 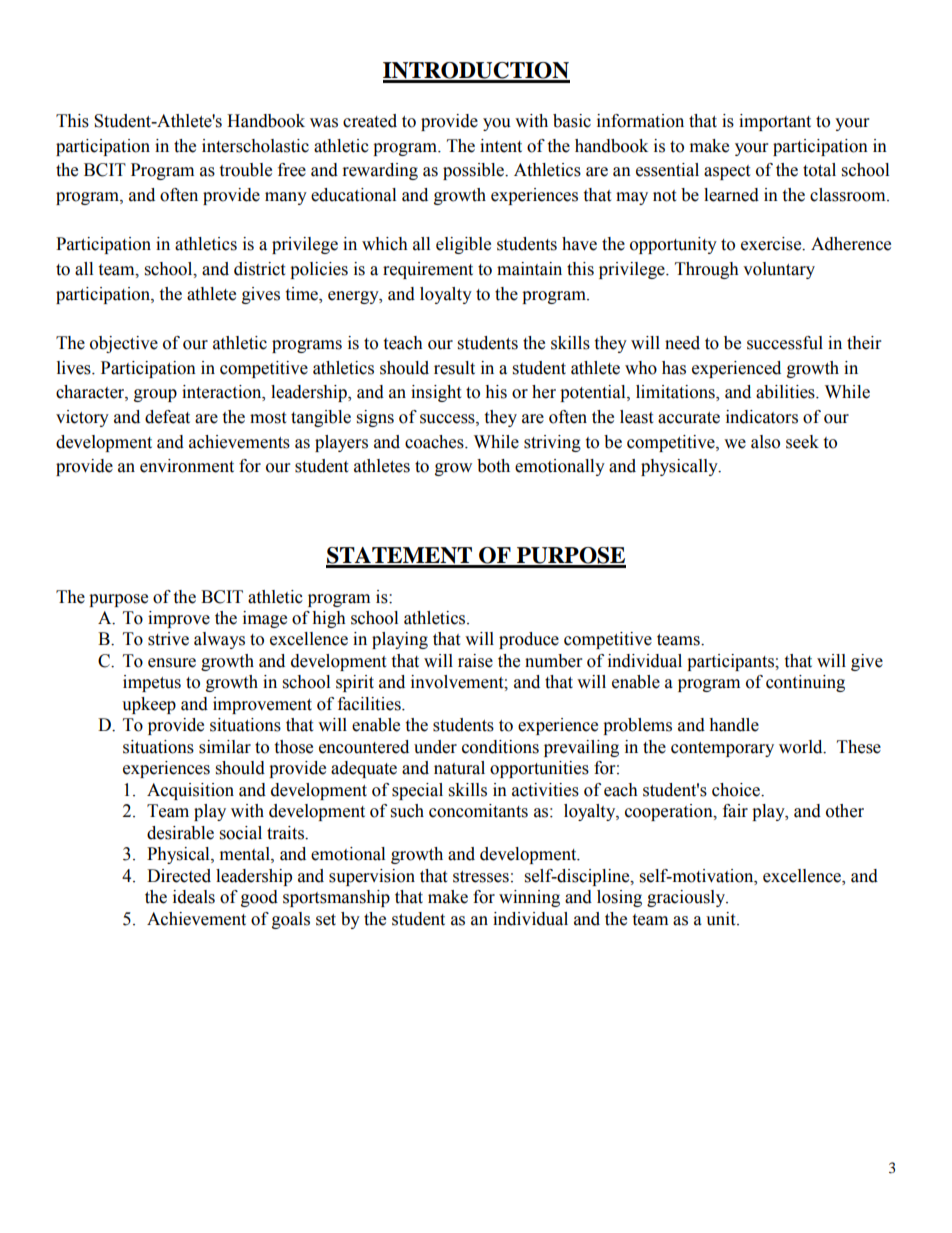 I want to click on intent, so click(x=501, y=146).
